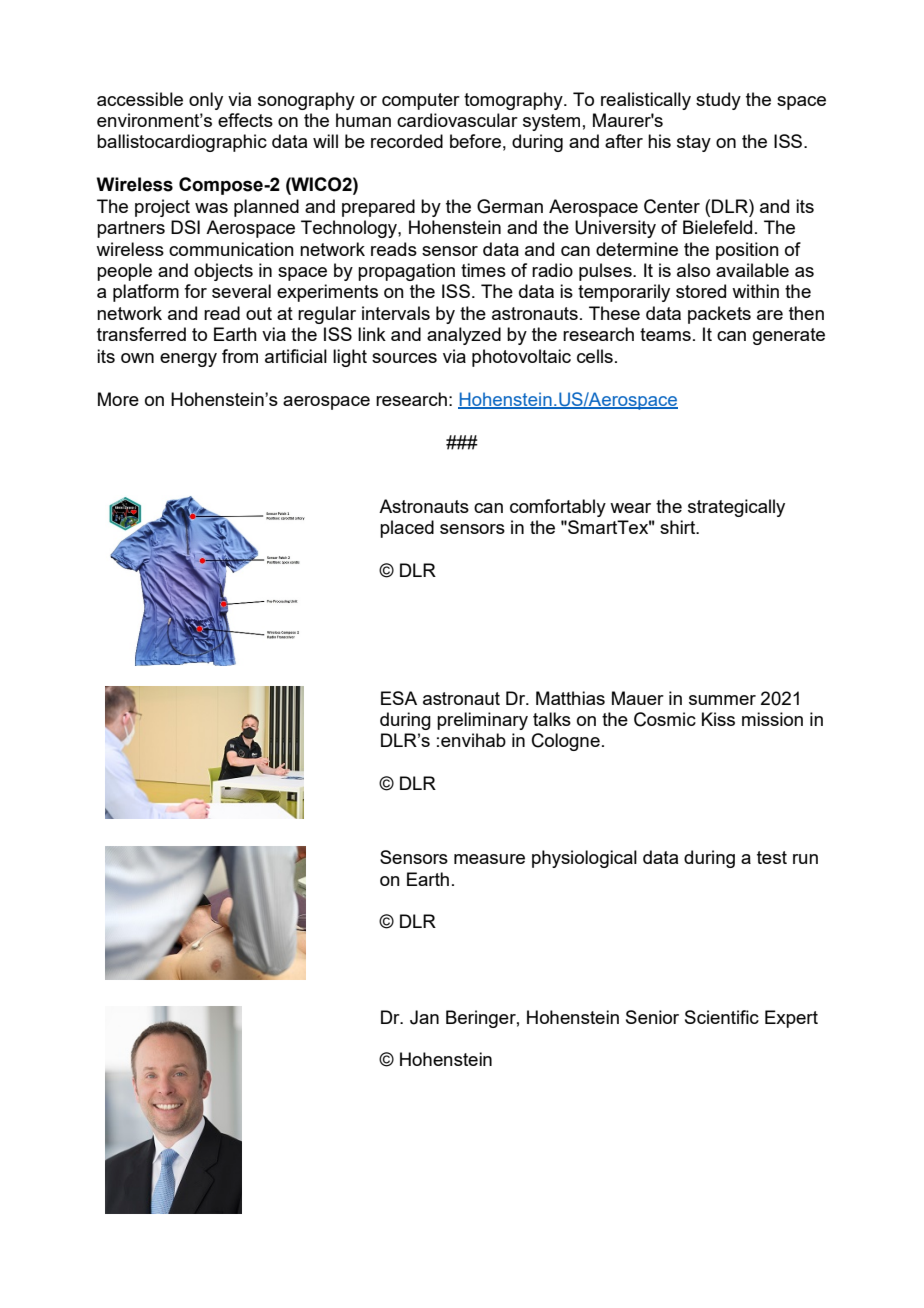  Describe the element at coordinates (718, 101) in the screenshot. I see `study` at that location.
